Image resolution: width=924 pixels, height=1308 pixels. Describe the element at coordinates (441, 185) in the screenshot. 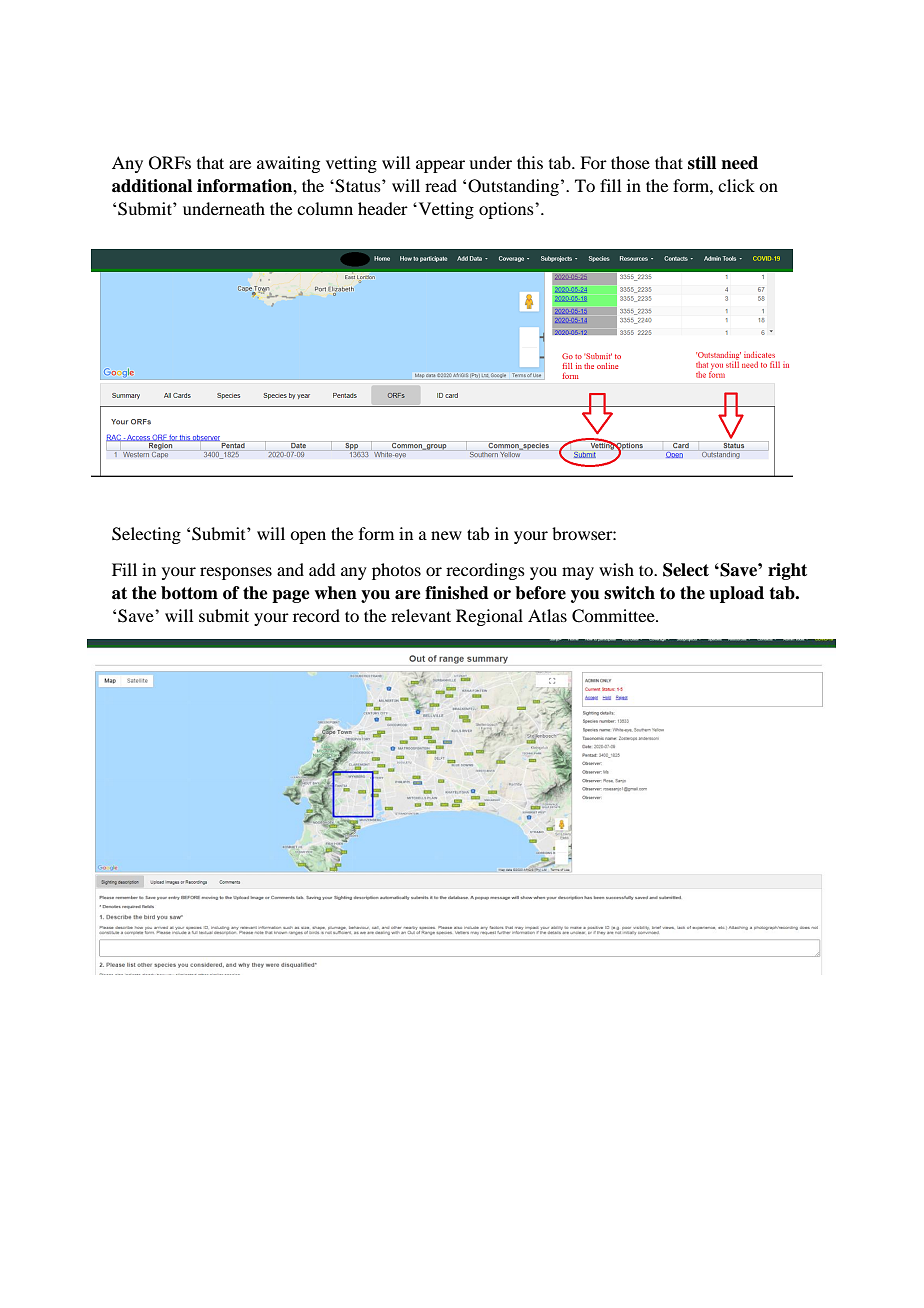

I see `read` at that location.
